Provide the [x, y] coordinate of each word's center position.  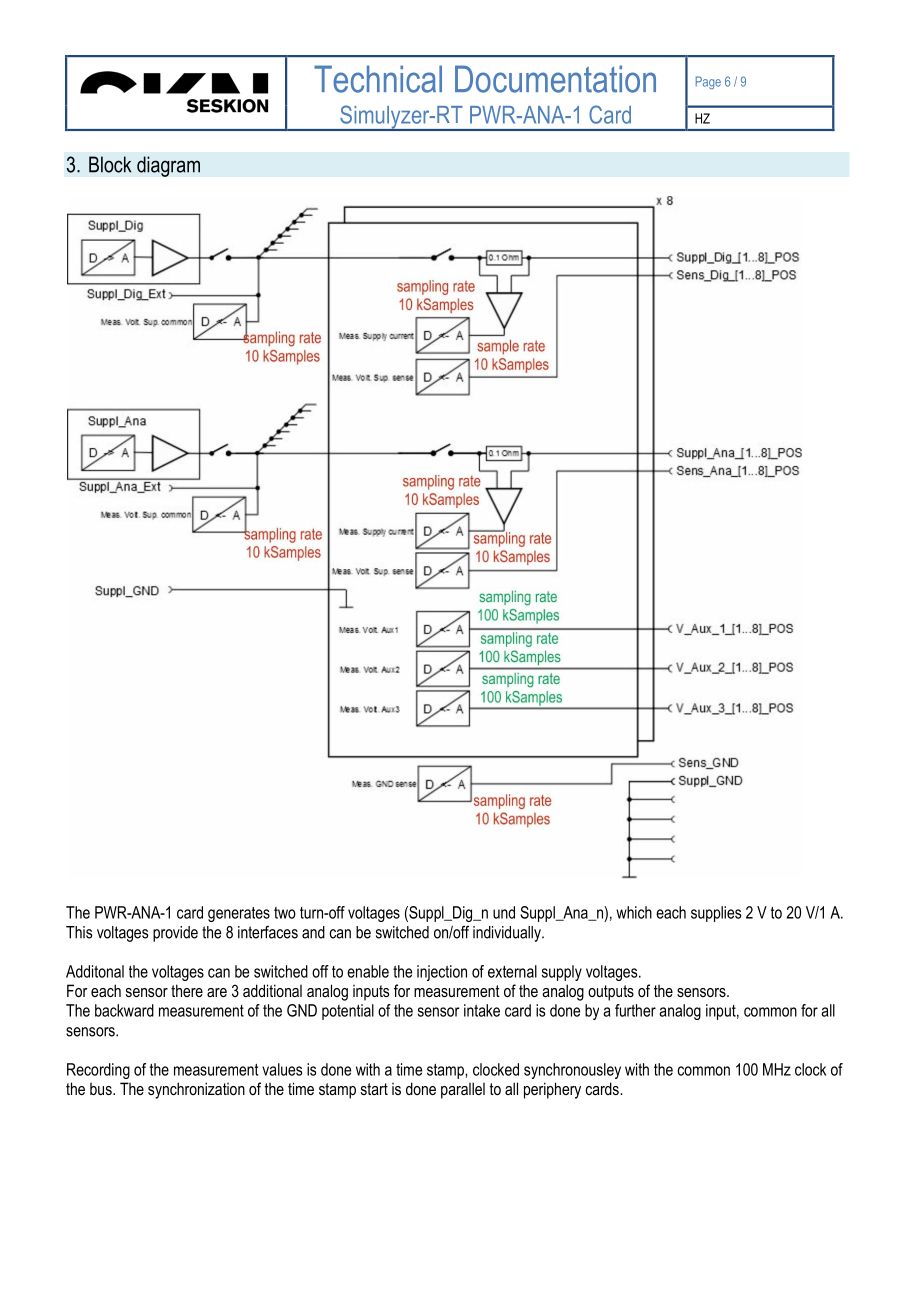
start [374, 1089]
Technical [378, 79]
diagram [168, 166]
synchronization [196, 1090]
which [634, 912]
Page [708, 83]
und [504, 912]
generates [239, 914]
